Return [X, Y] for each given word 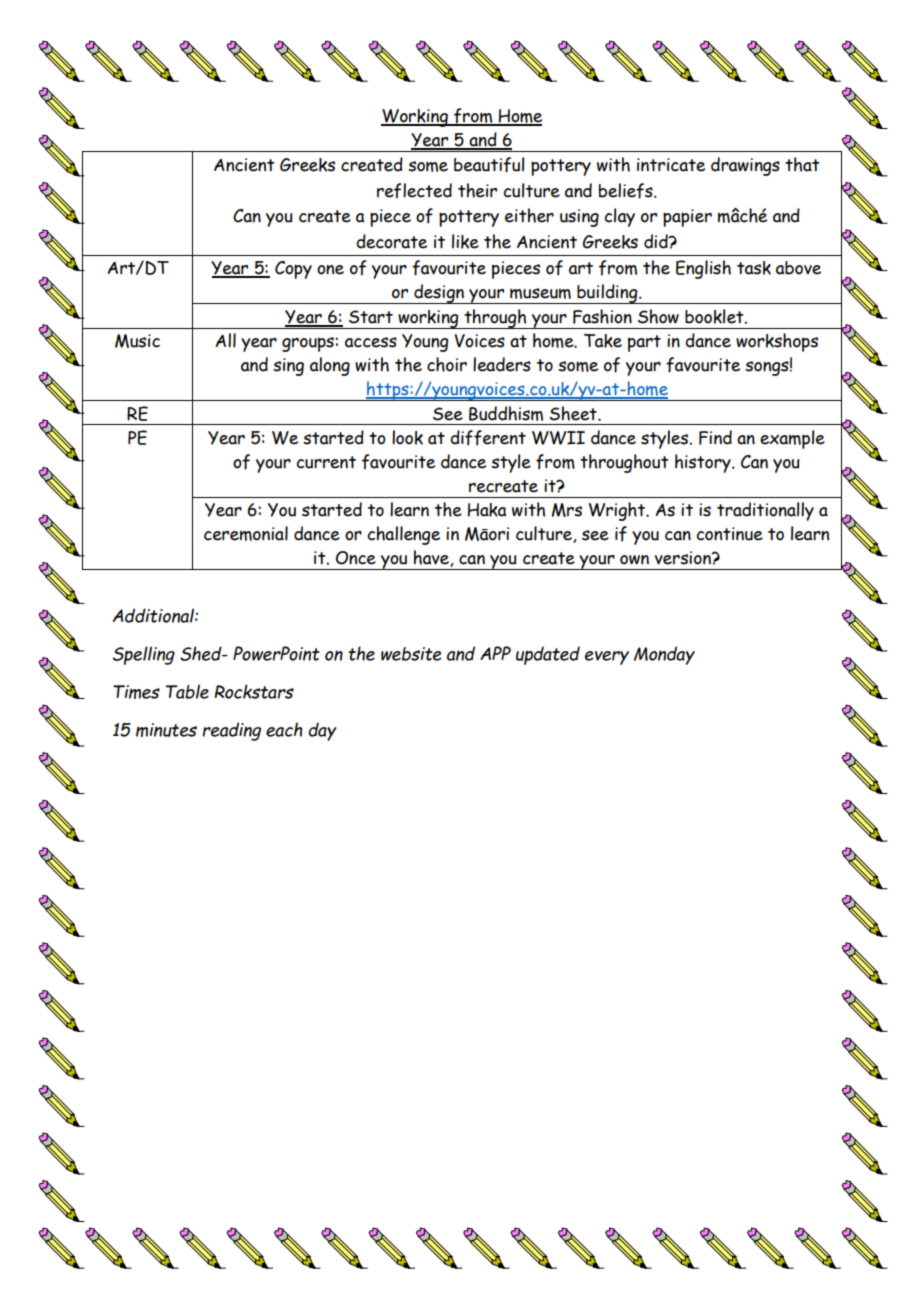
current [326, 462]
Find [715, 437]
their [477, 190]
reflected [414, 191]
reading [231, 731]
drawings [745, 166]
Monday [664, 655]
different [488, 438]
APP [495, 653]
